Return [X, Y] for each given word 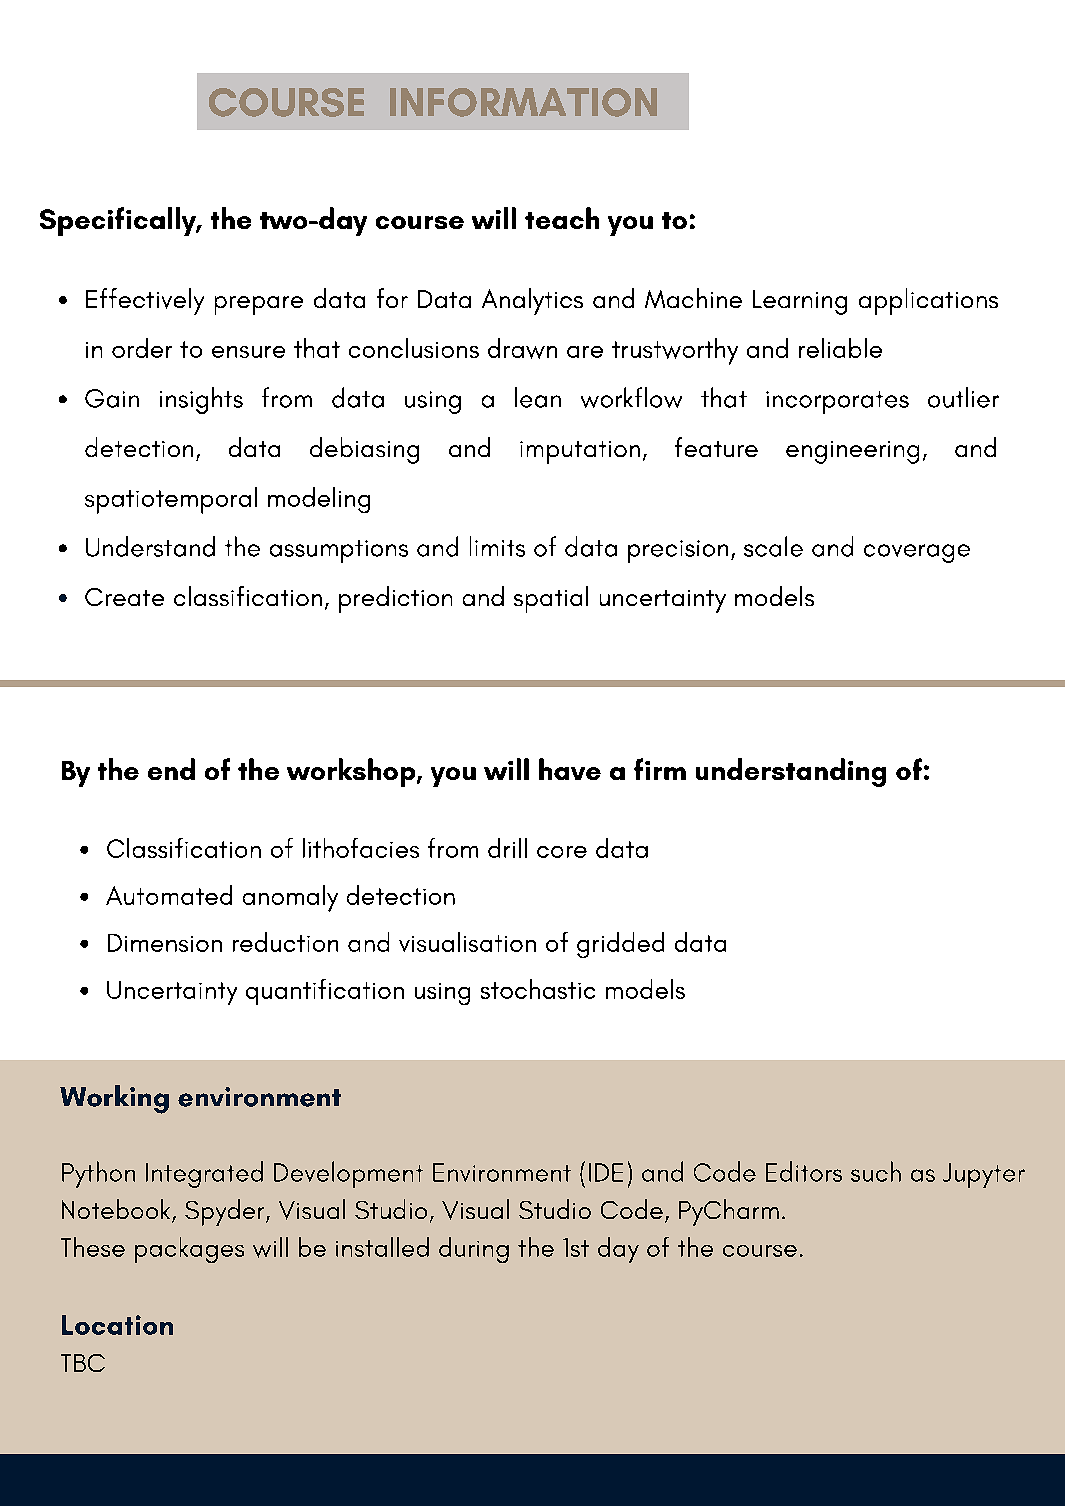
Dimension [165, 943]
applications [928, 301]
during [474, 1250]
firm [660, 769]
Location [117, 1325]
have [570, 769]
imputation [580, 452]
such [876, 1171]
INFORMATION [523, 102]
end [171, 769]
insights [201, 400]
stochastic [538, 989]
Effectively [145, 301]
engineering [852, 452]
